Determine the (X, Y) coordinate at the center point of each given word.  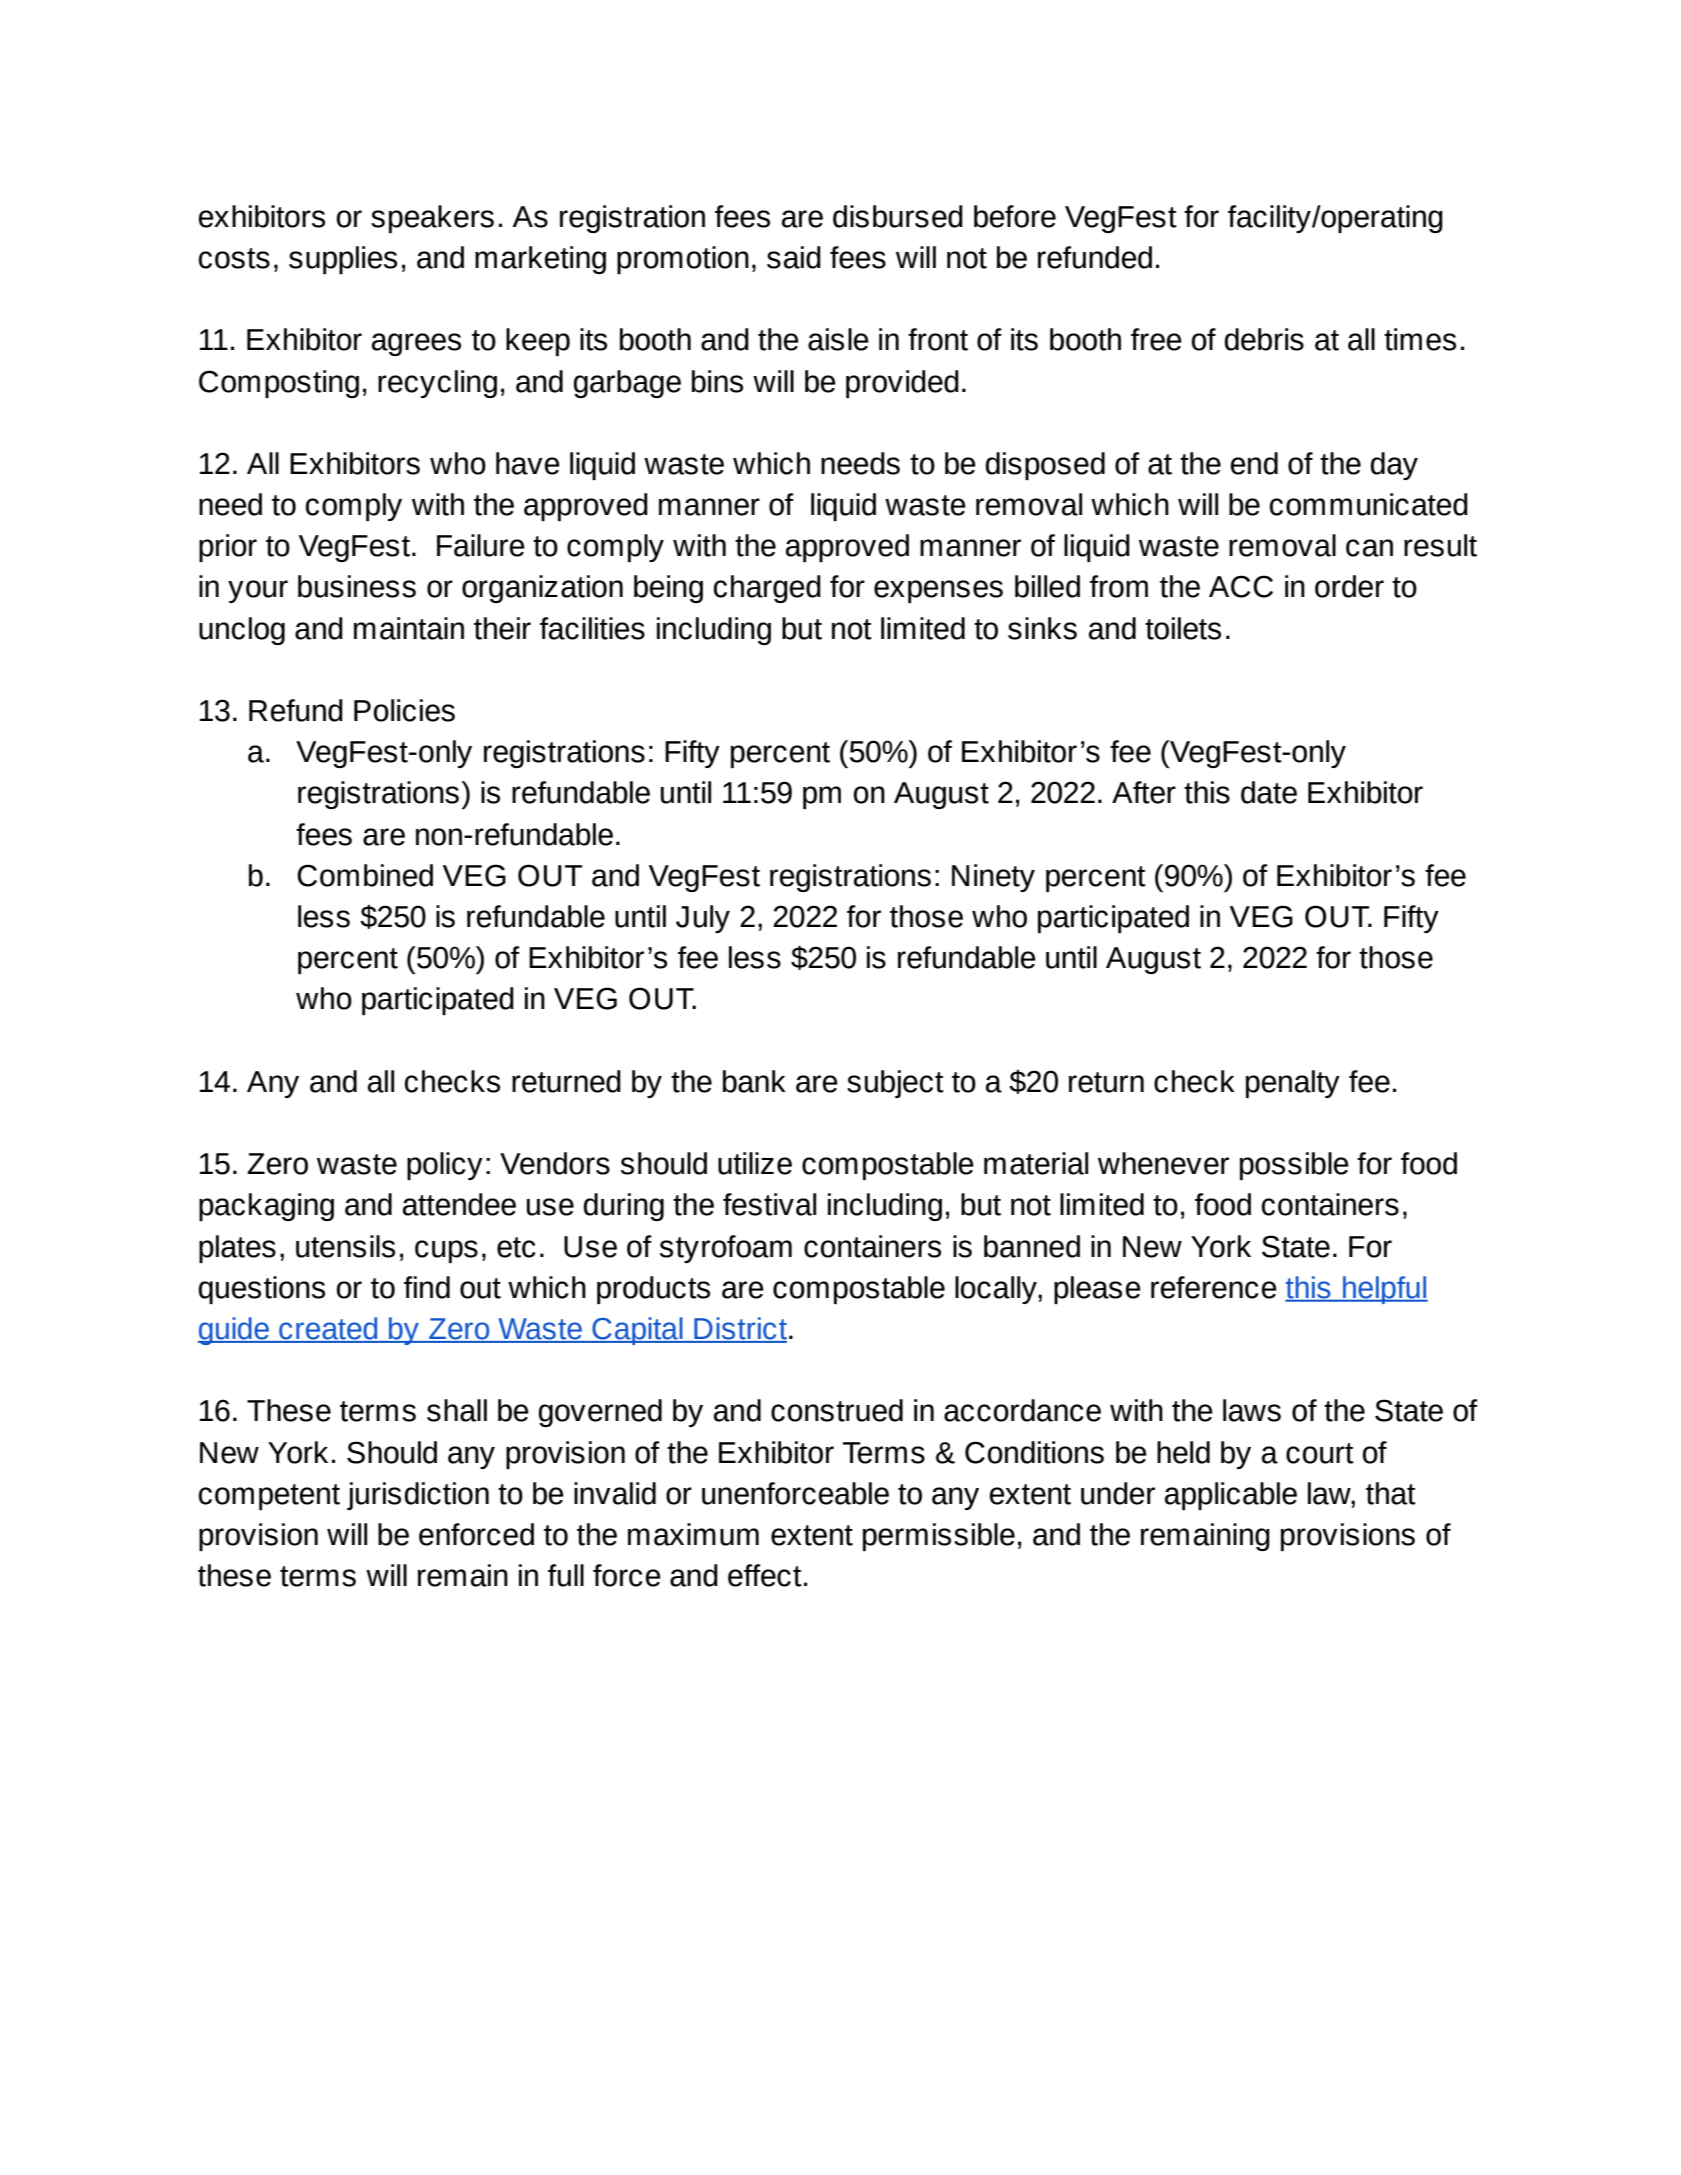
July (703, 919)
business (357, 586)
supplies (343, 260)
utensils (345, 1246)
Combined (365, 875)
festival (769, 1204)
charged (767, 589)
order (1349, 586)
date (1269, 792)
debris (1264, 339)
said (794, 257)
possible (1294, 1166)
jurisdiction (418, 1496)
